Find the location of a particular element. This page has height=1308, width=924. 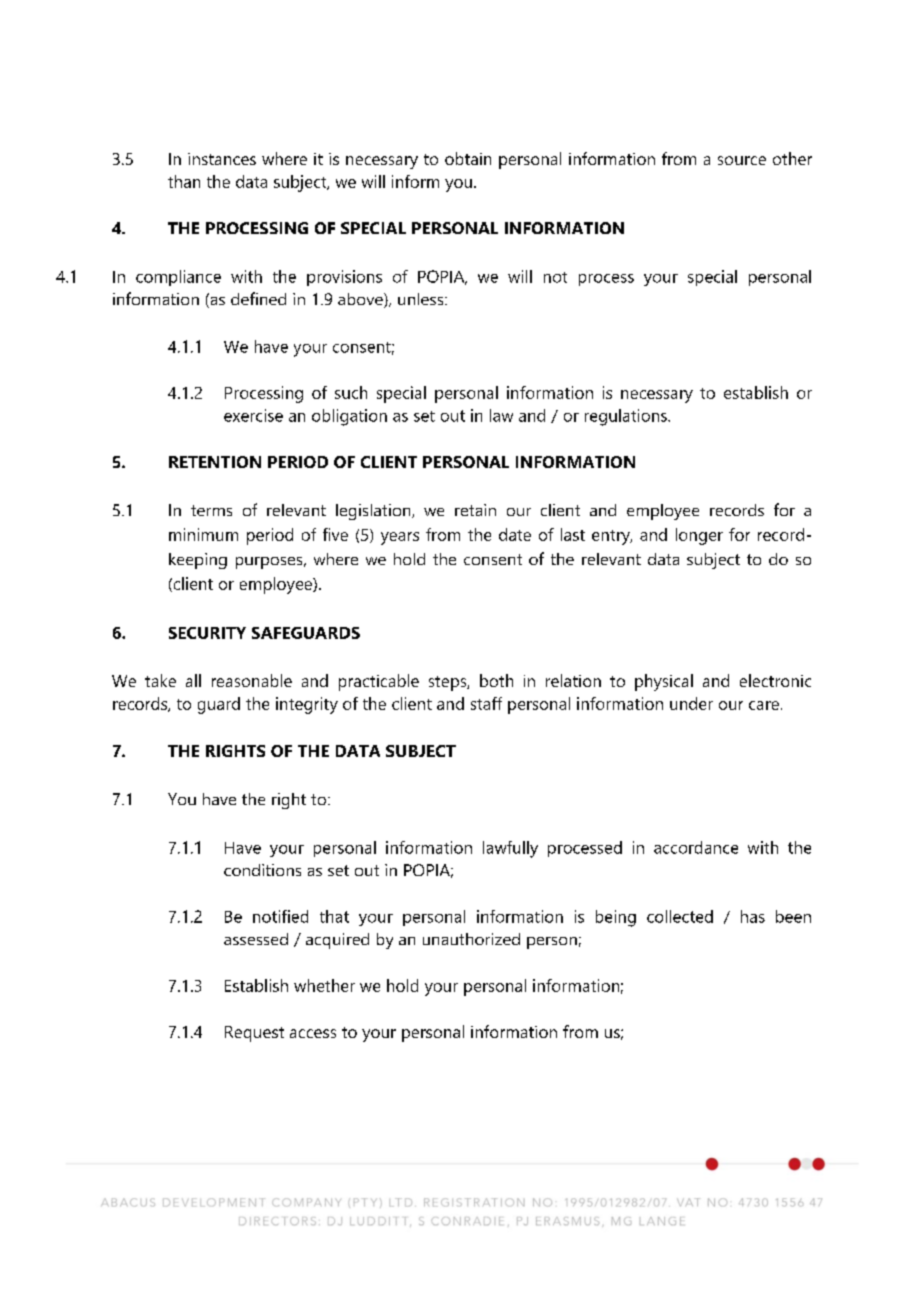

longer is located at coordinates (699, 536).
